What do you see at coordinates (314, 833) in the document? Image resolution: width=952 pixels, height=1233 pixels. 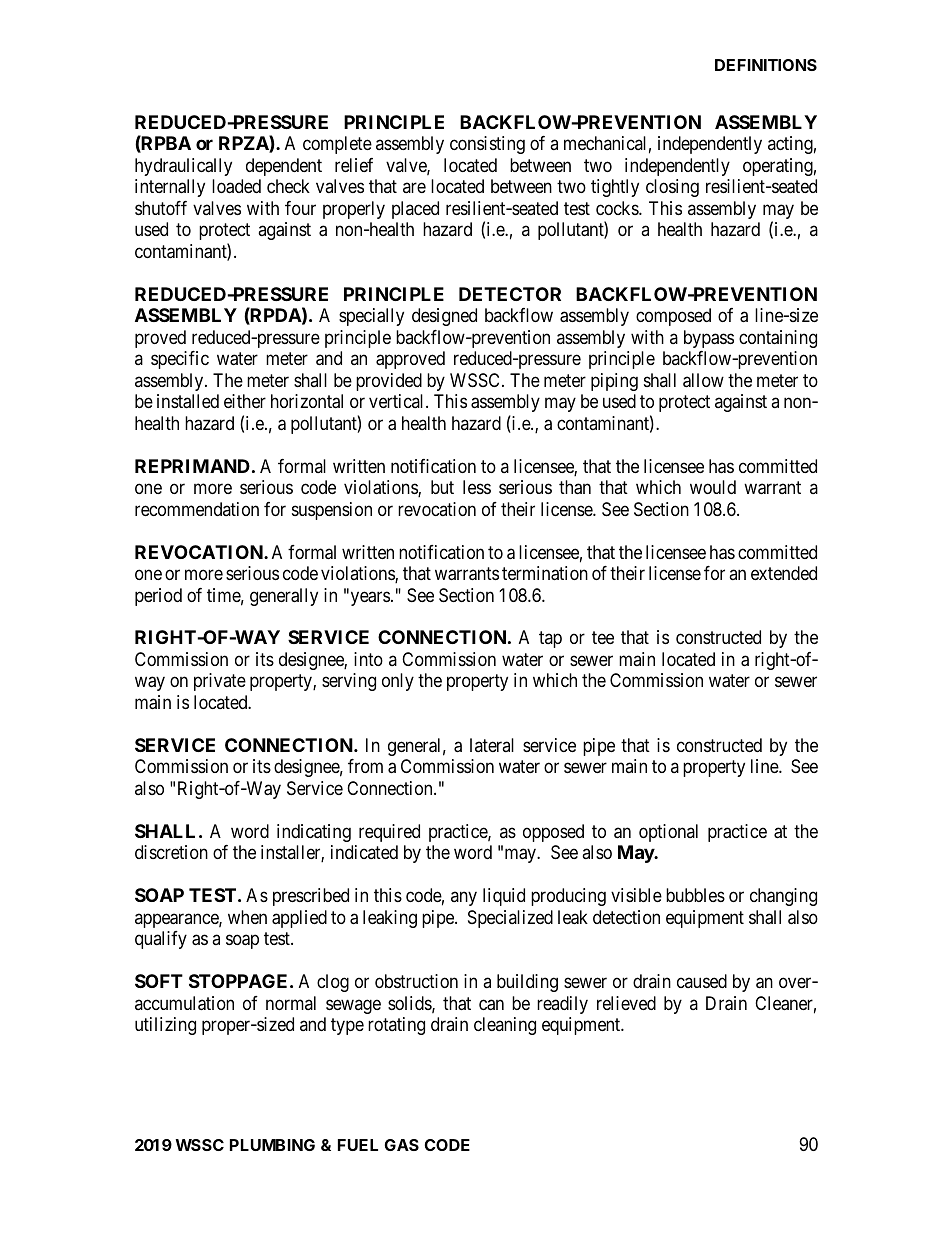 I see `indicating` at bounding box center [314, 833].
